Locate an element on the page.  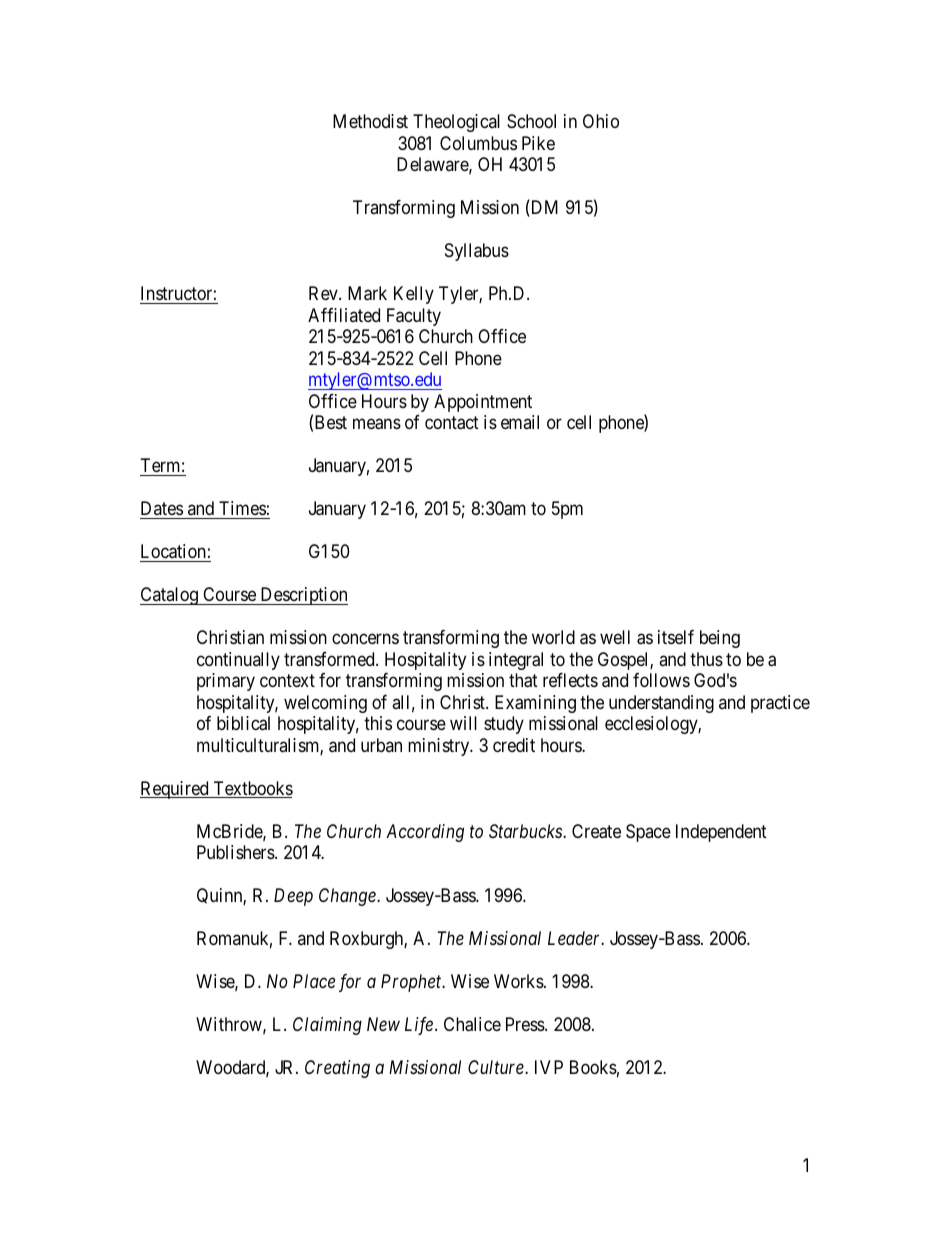
Catalog is located at coordinates (170, 596).
